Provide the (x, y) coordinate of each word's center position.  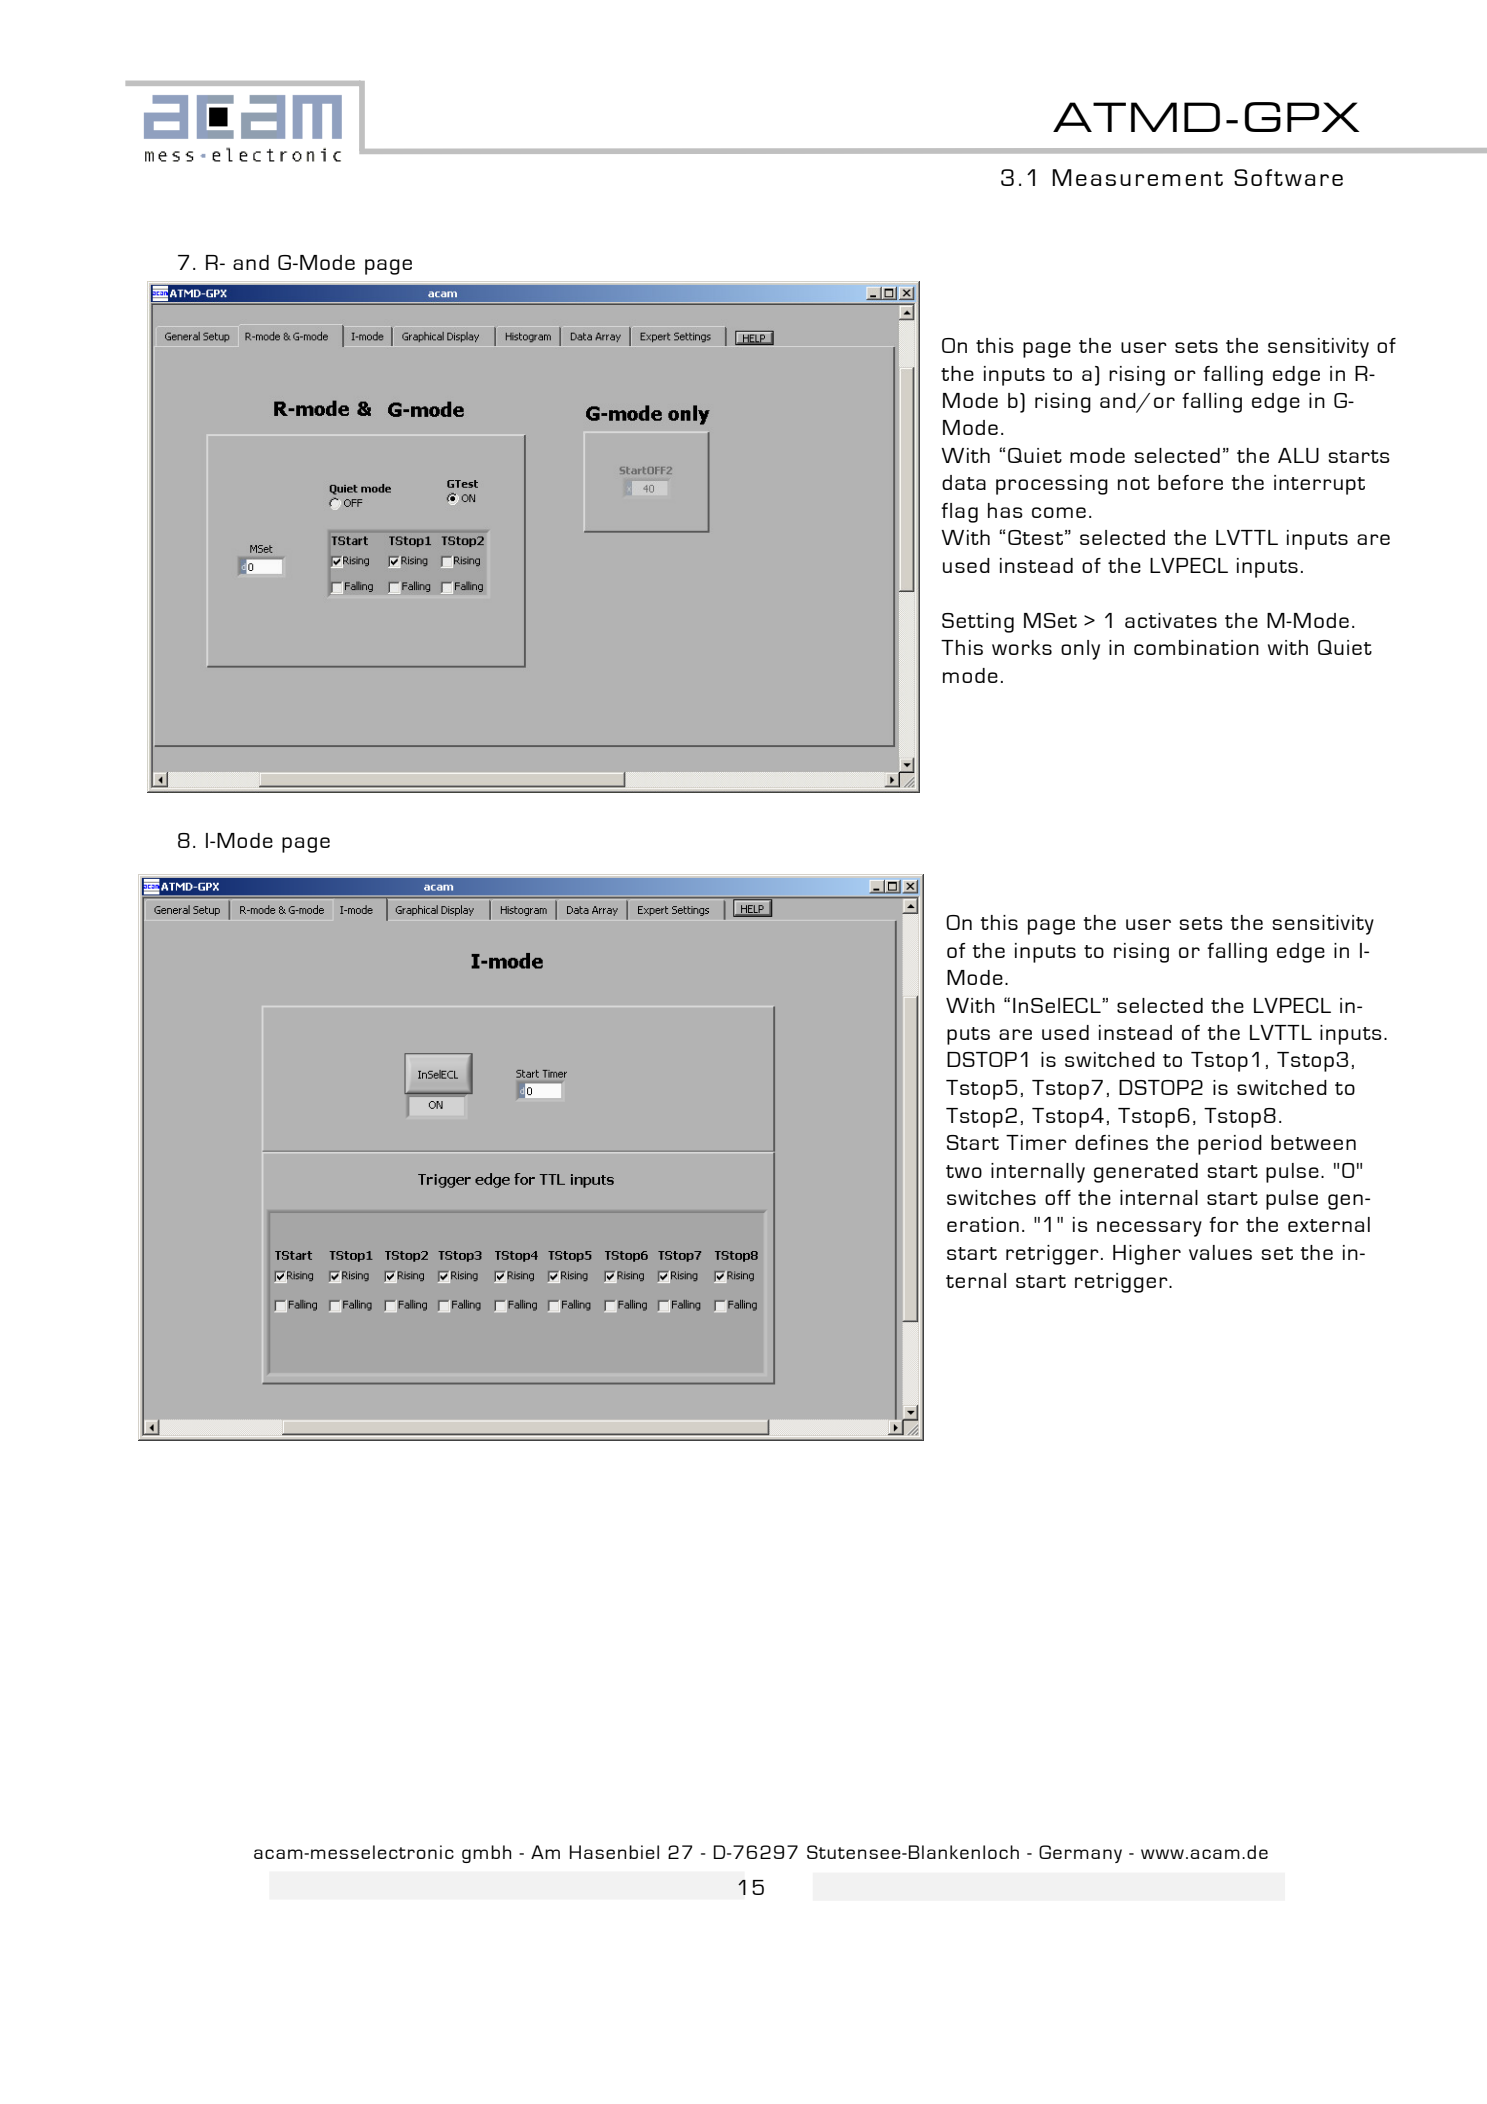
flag (959, 513)
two (964, 1171)
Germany (1080, 1854)
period (1230, 1145)
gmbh (486, 1854)
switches (991, 1197)
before (1190, 482)
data (964, 482)
